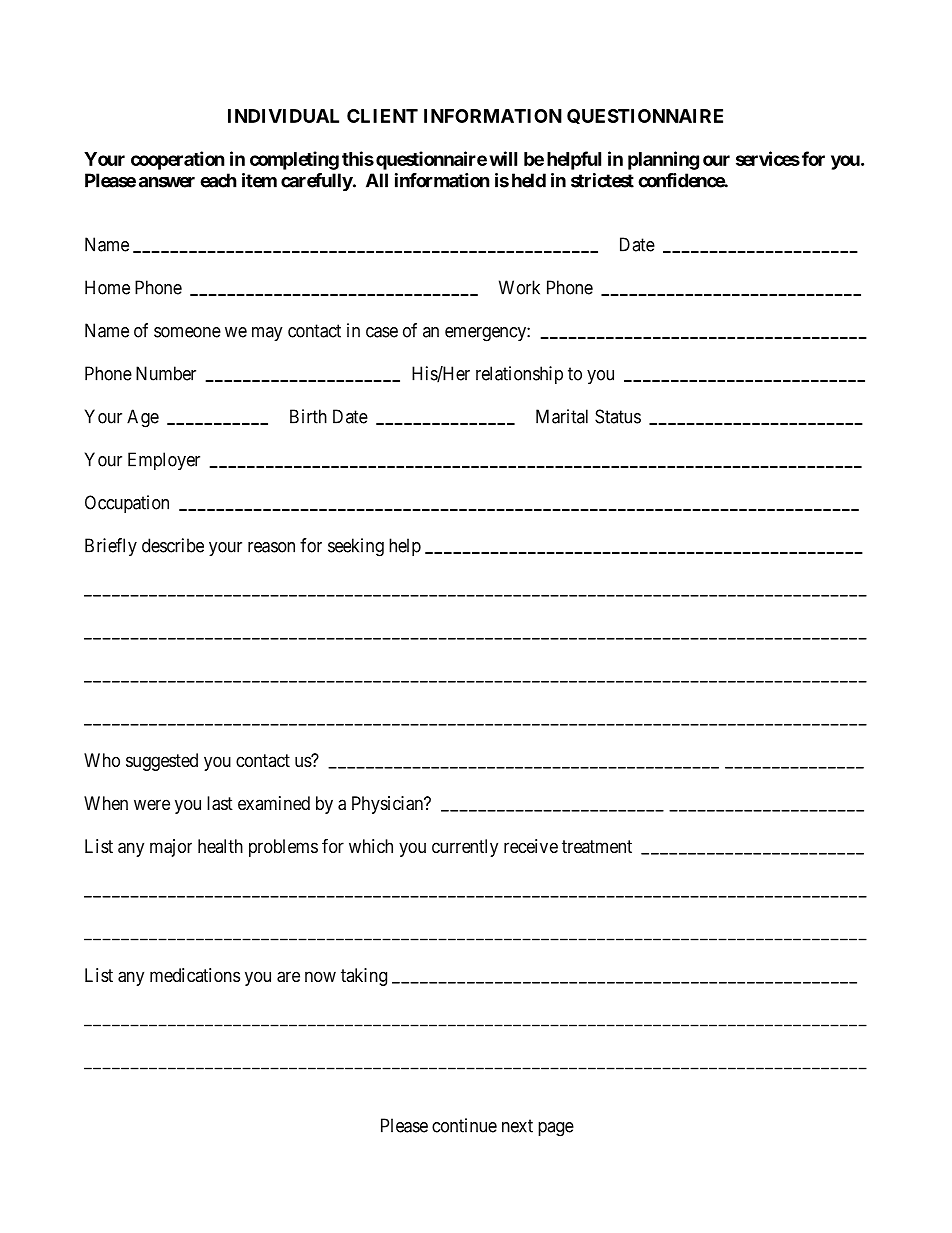 This screenshot has width=952, height=1233. Describe the element at coordinates (388, 805) in the screenshot. I see `Physician` at that location.
